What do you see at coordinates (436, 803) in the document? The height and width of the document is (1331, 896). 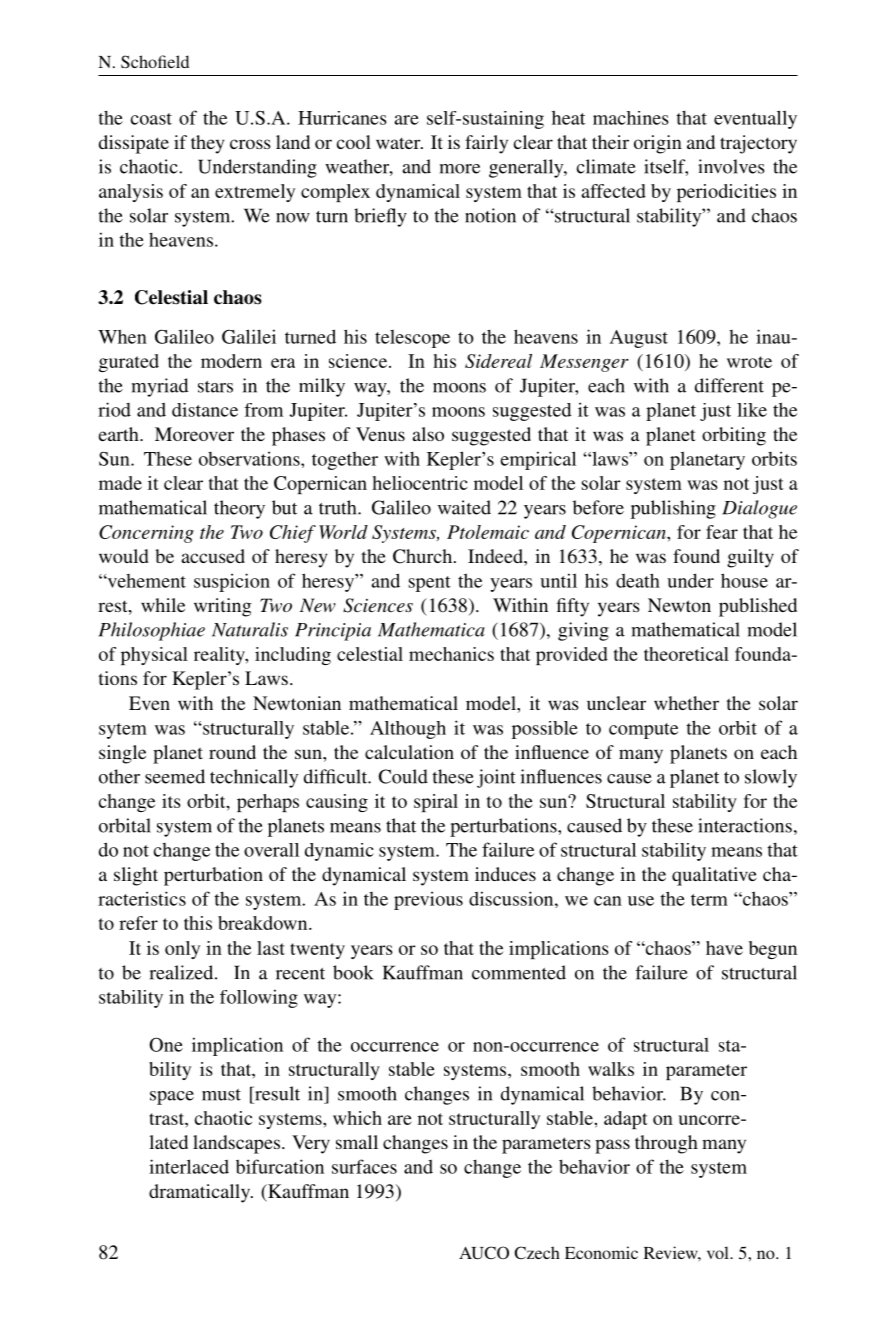 I see `spiral` at bounding box center [436, 803].
